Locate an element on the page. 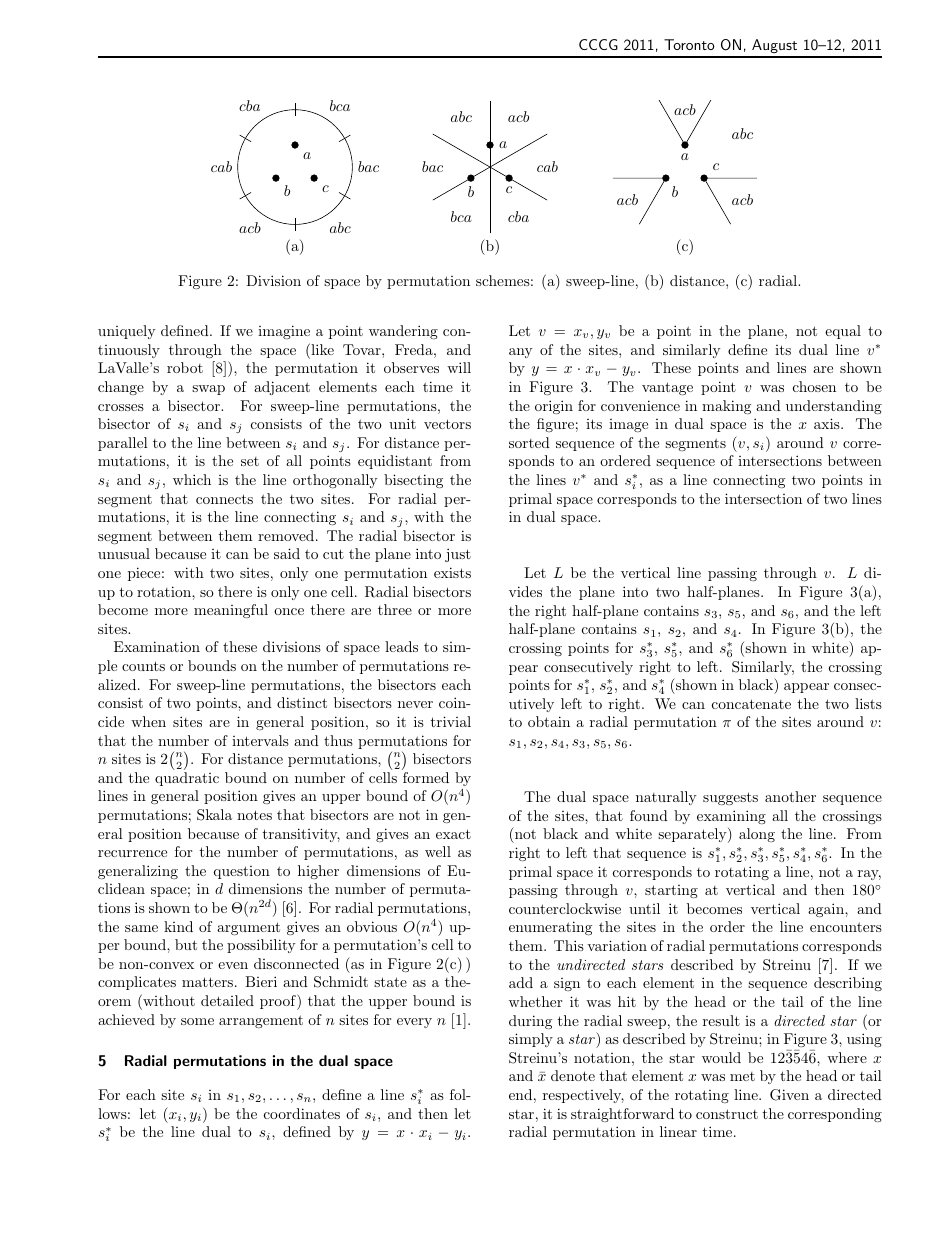 The height and width of the document is (1233, 952). Toronto is located at coordinates (689, 44).
